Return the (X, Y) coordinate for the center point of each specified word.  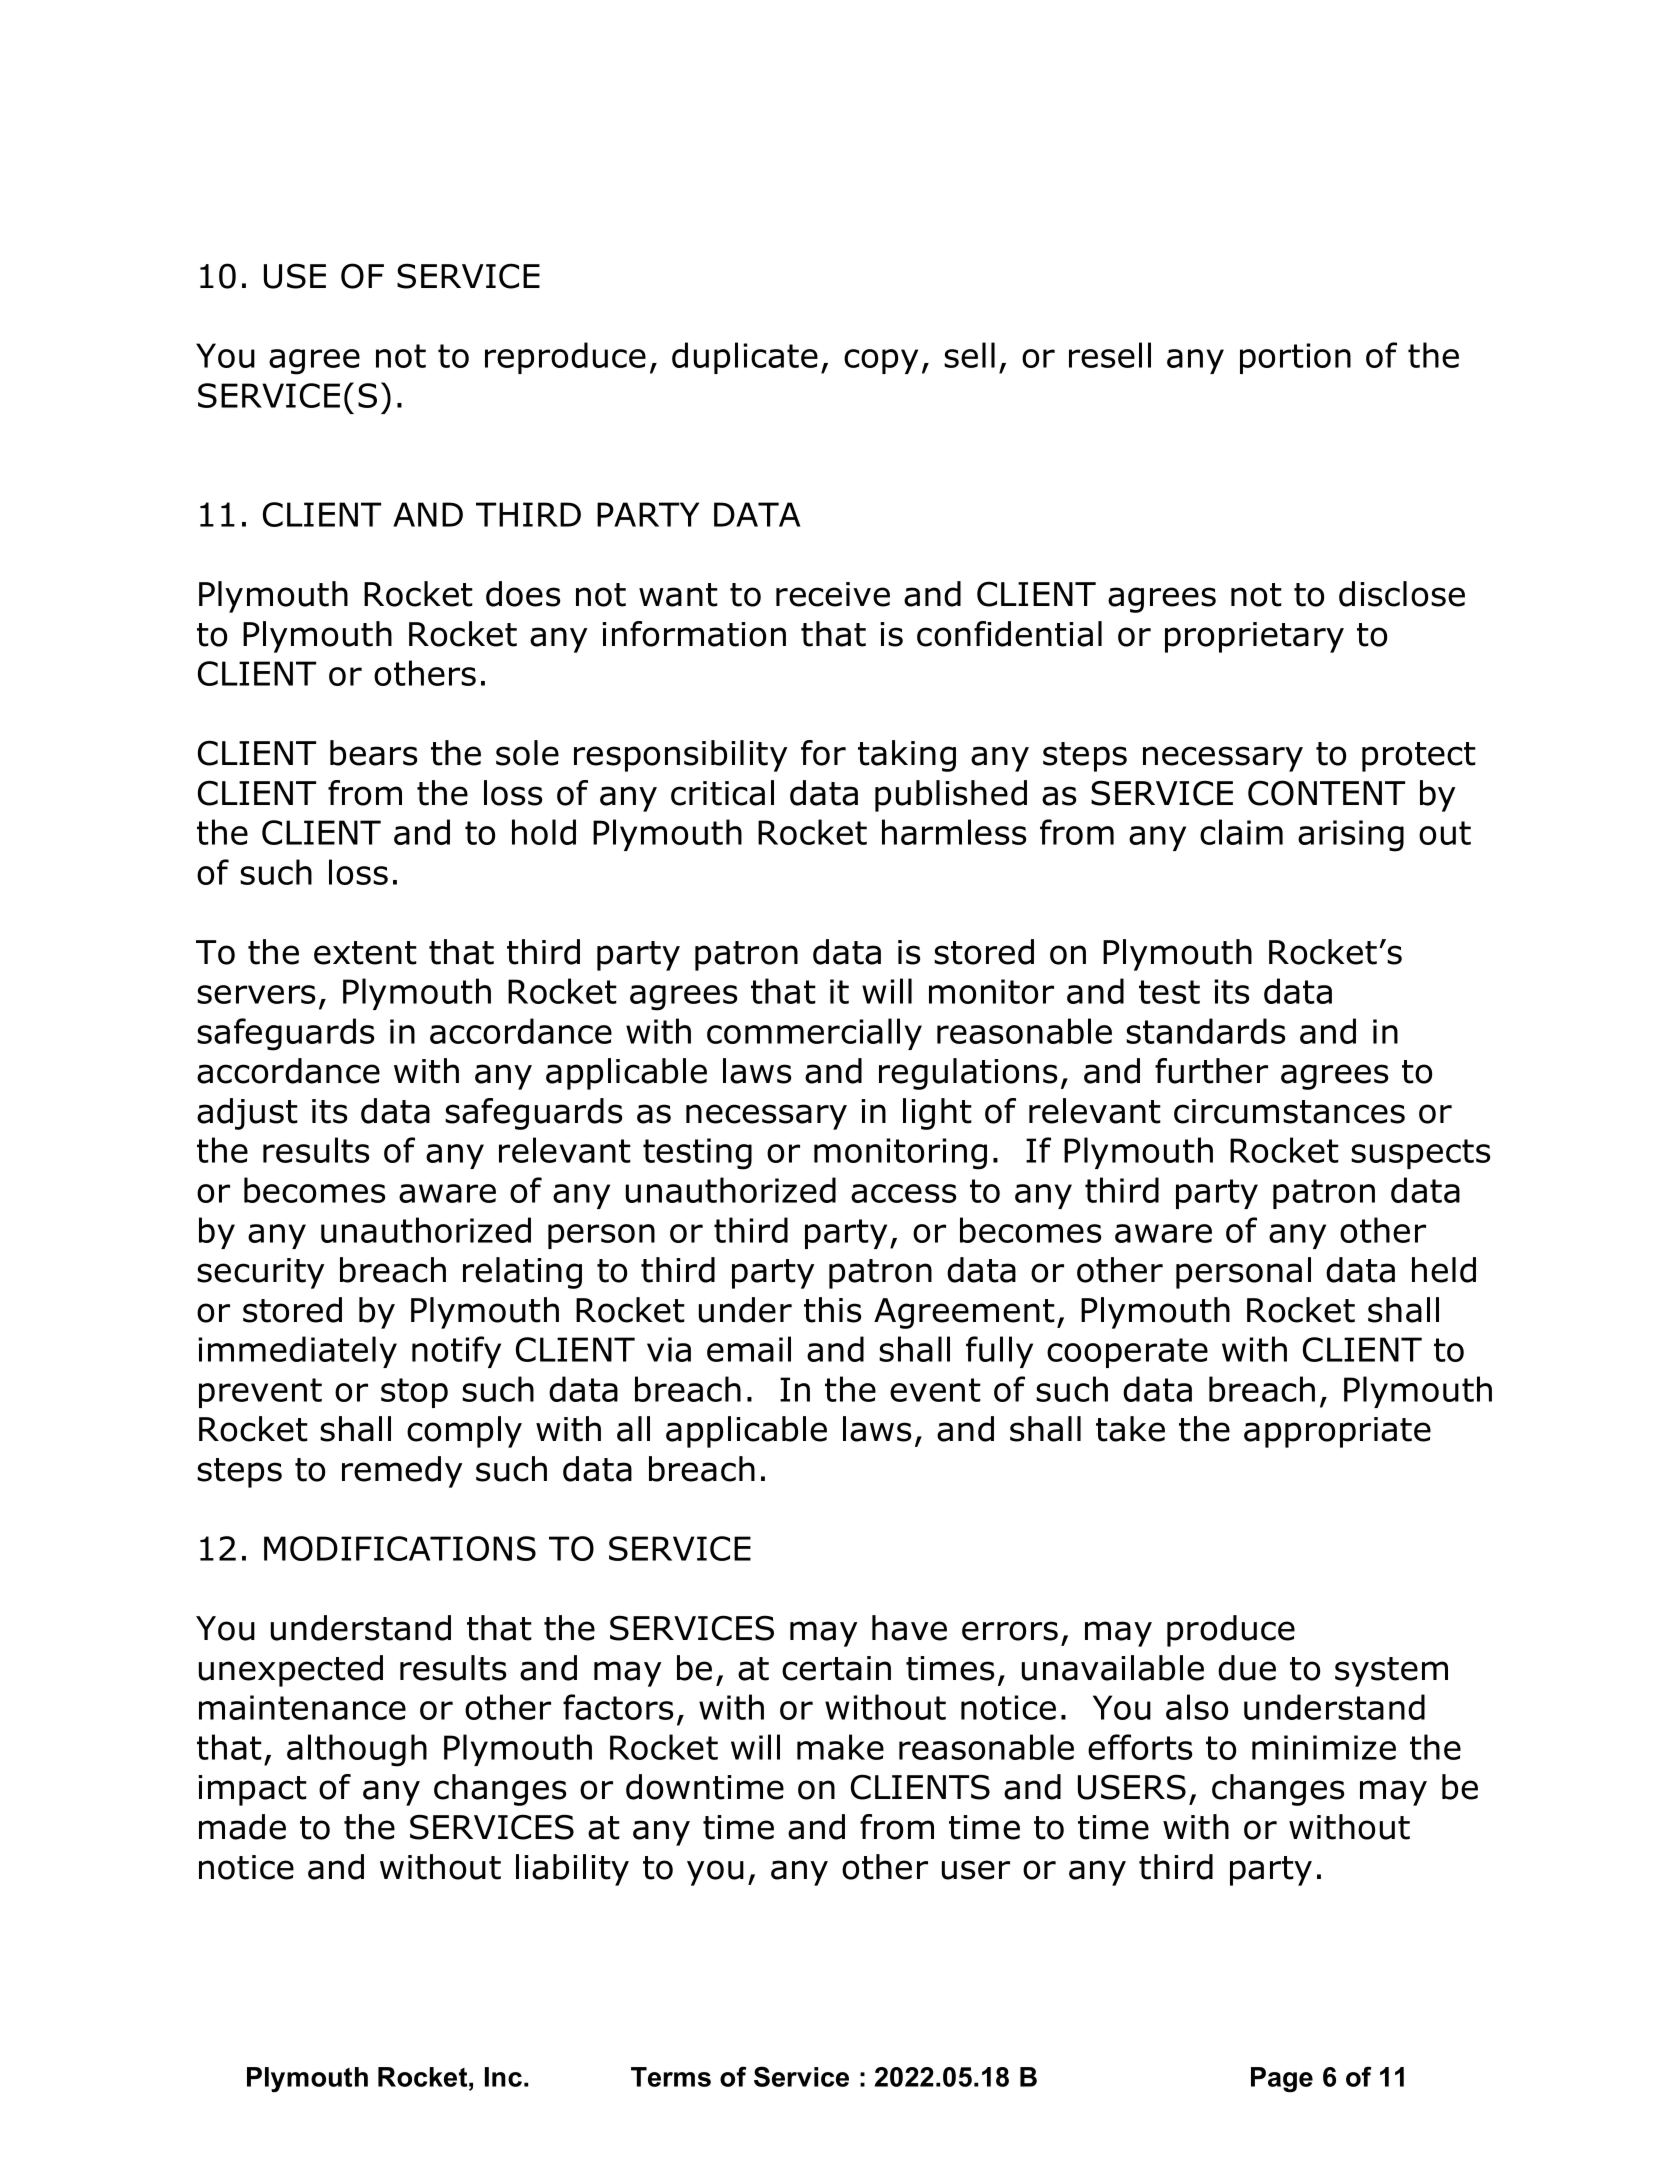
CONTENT (1326, 793)
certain (836, 1668)
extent (365, 953)
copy (881, 361)
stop (414, 1393)
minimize (1324, 1747)
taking (907, 756)
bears (373, 753)
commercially (814, 1034)
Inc (503, 2077)
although (357, 1750)
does (523, 594)
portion (1295, 358)
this (832, 1310)
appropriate (1337, 1432)
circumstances (1289, 1111)
